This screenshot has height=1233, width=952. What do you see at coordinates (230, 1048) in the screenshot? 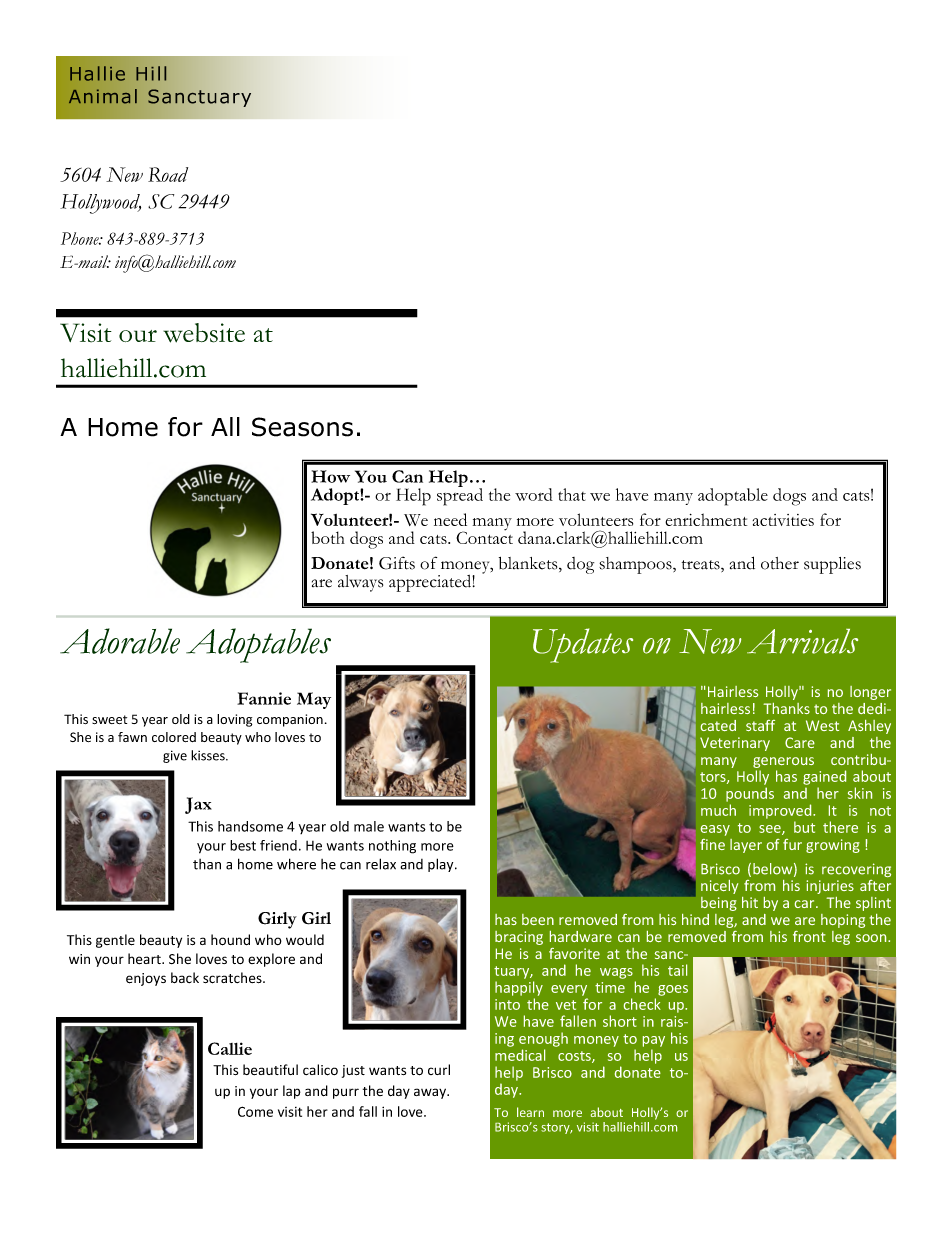
I see `Callie` at bounding box center [230, 1048].
